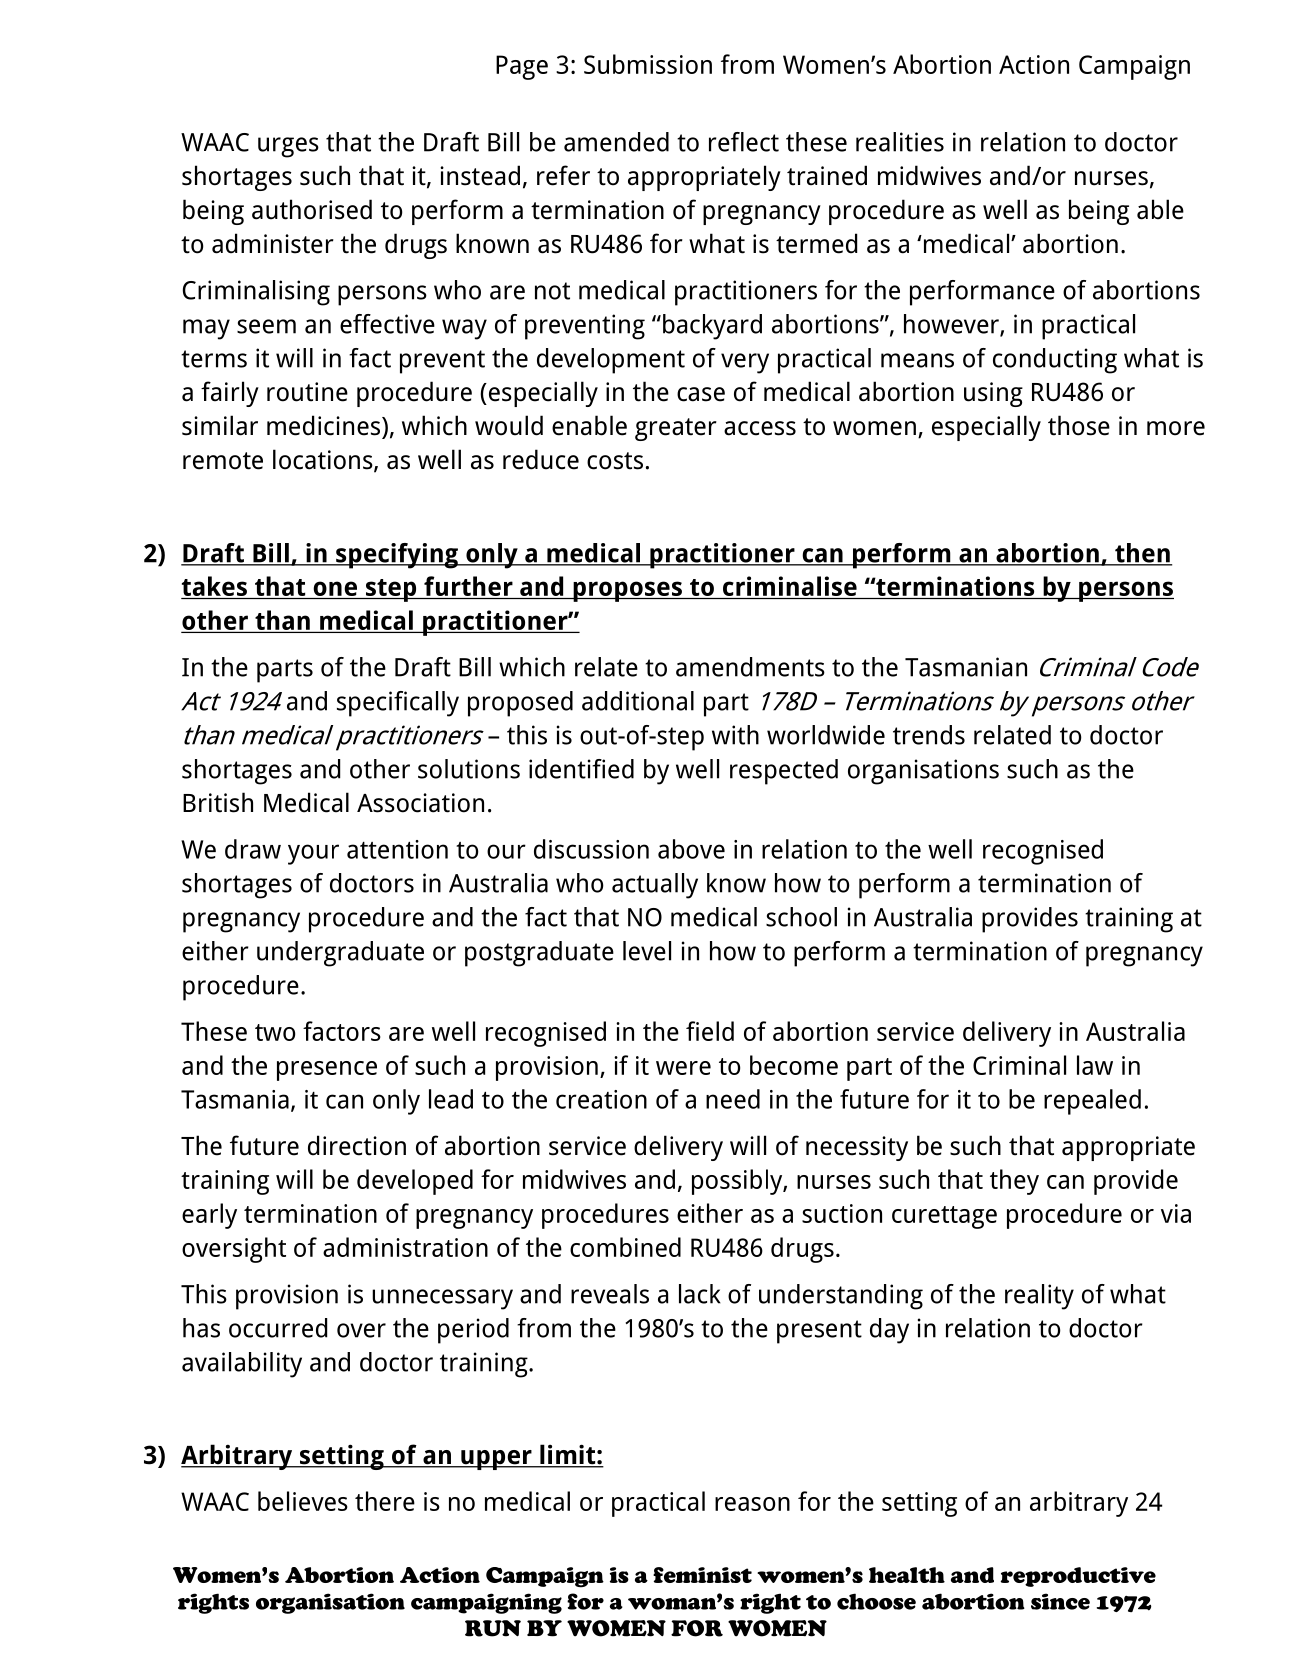 This screenshot has height=1671, width=1291. Describe the element at coordinates (1092, 1102) in the screenshot. I see `repealed` at that location.
